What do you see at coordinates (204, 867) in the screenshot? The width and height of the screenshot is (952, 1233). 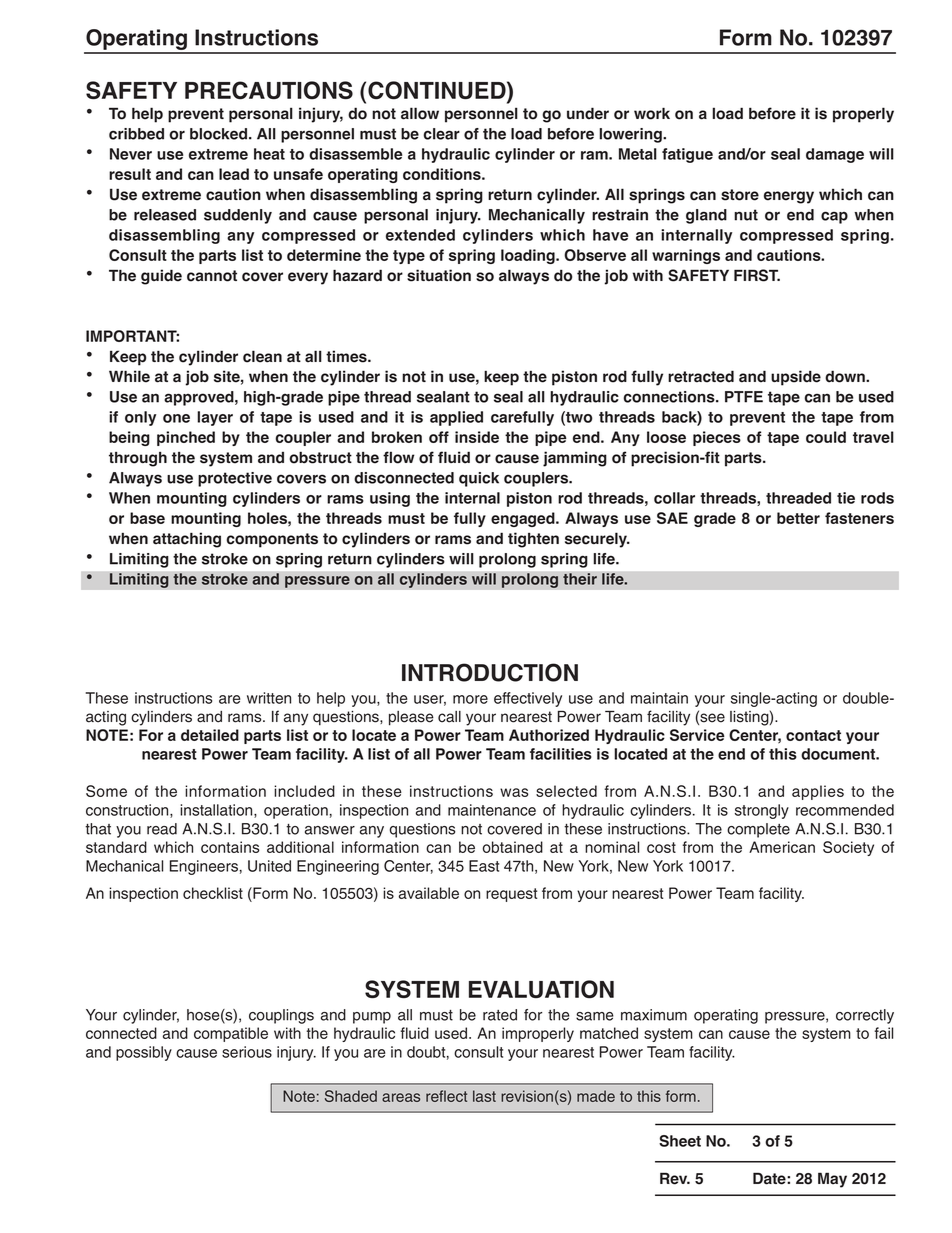 I see `Engineers` at bounding box center [204, 867].
